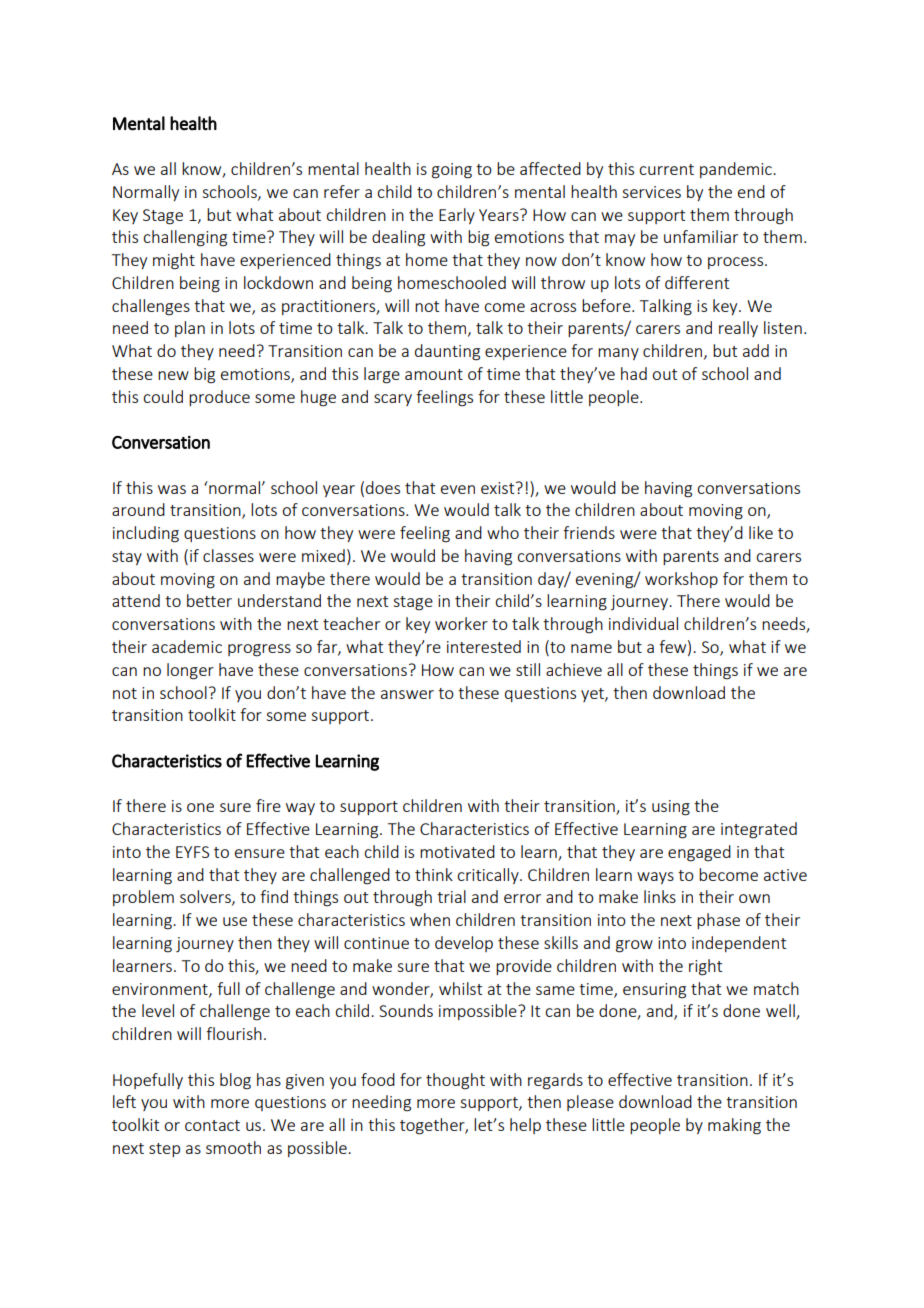 The height and width of the screenshot is (1308, 924). Describe the element at coordinates (219, 398) in the screenshot. I see `produce` at that location.
